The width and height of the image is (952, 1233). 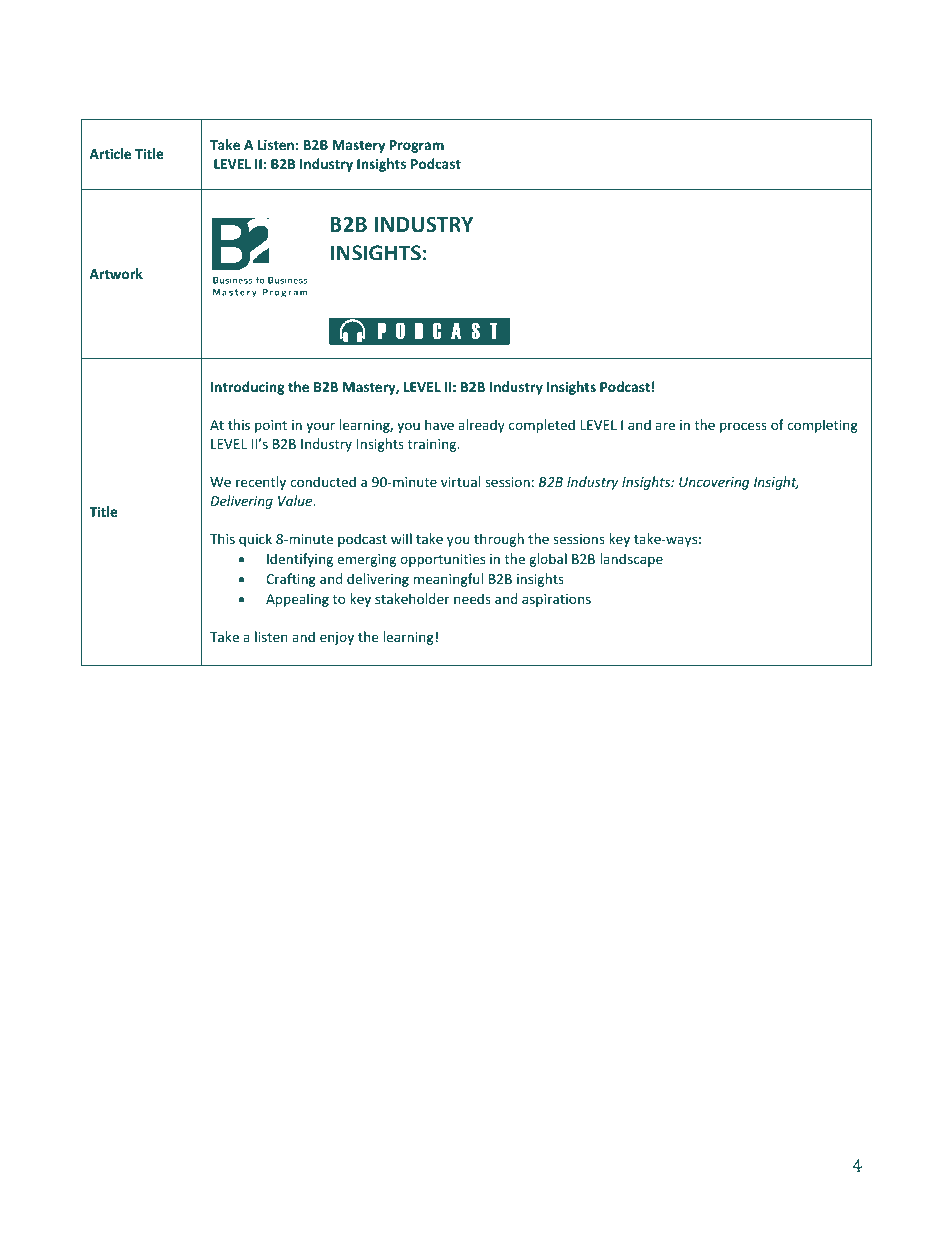 What do you see at coordinates (743, 427) in the image?
I see `process` at bounding box center [743, 427].
